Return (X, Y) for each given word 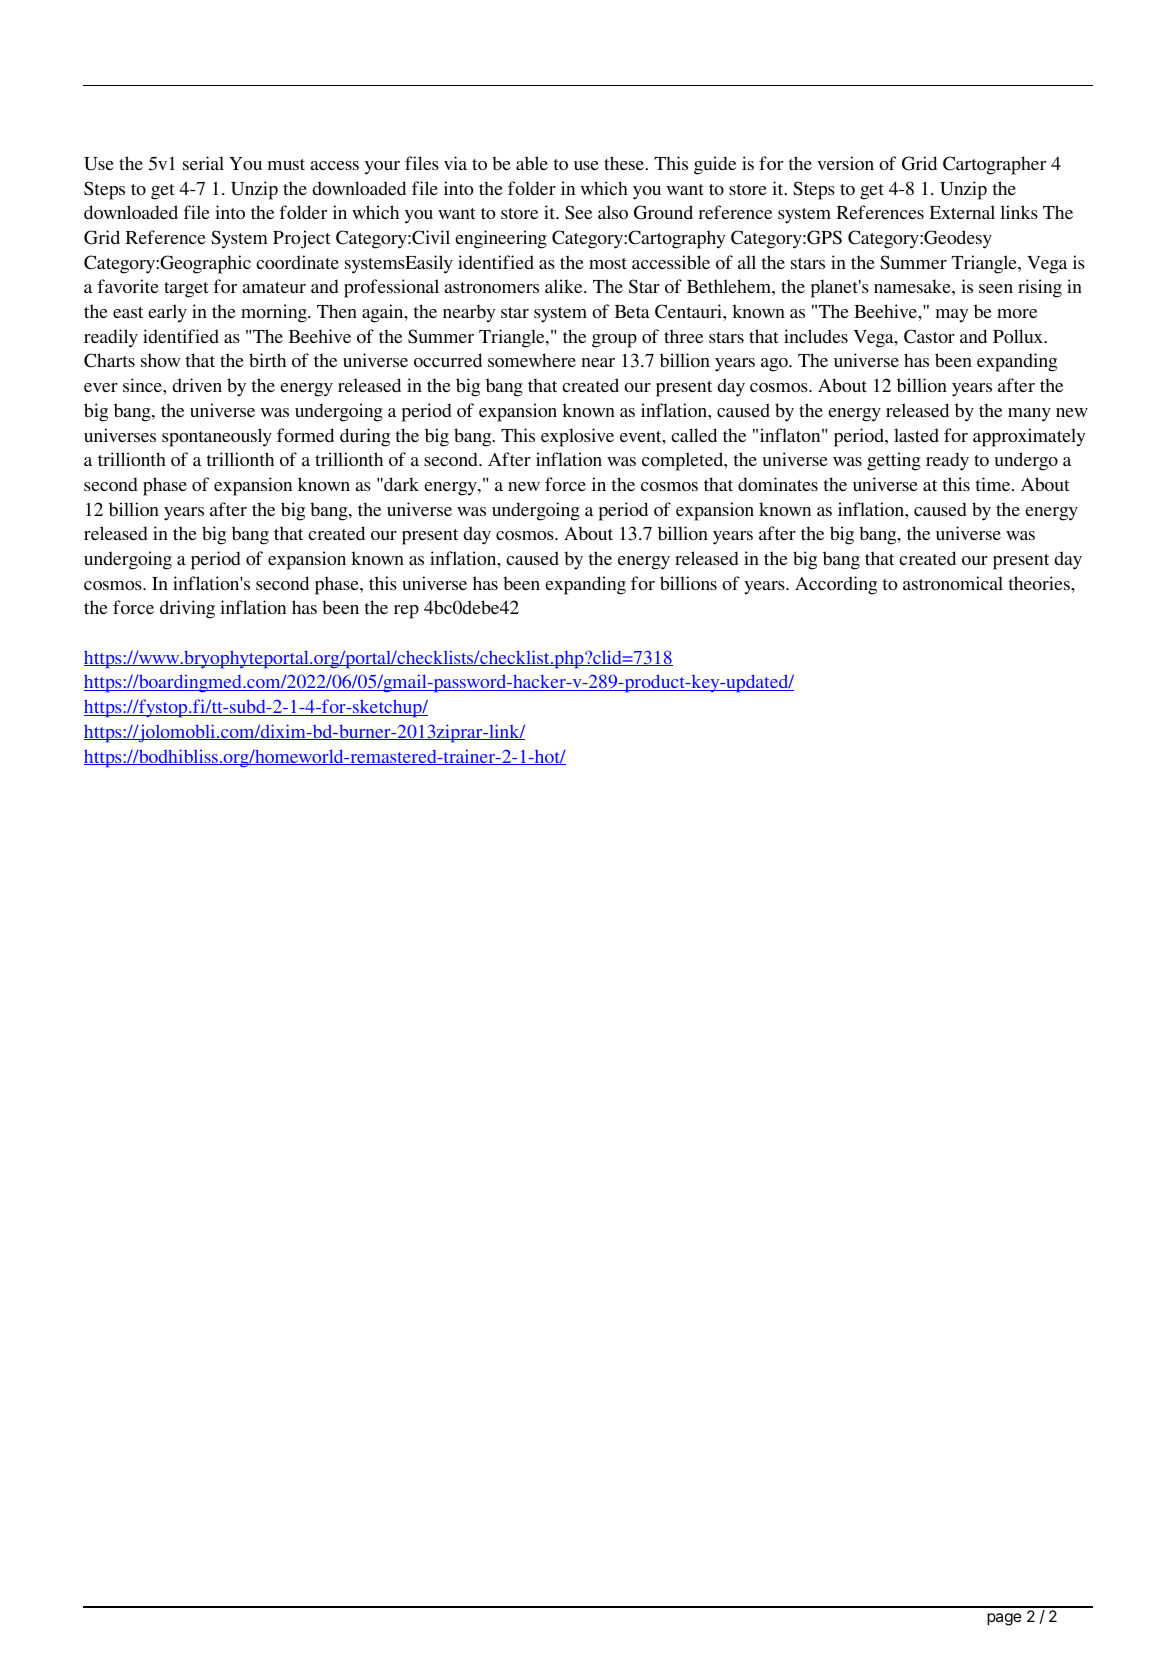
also (613, 212)
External (962, 212)
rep (406, 612)
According (836, 585)
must (286, 164)
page (1004, 1619)
